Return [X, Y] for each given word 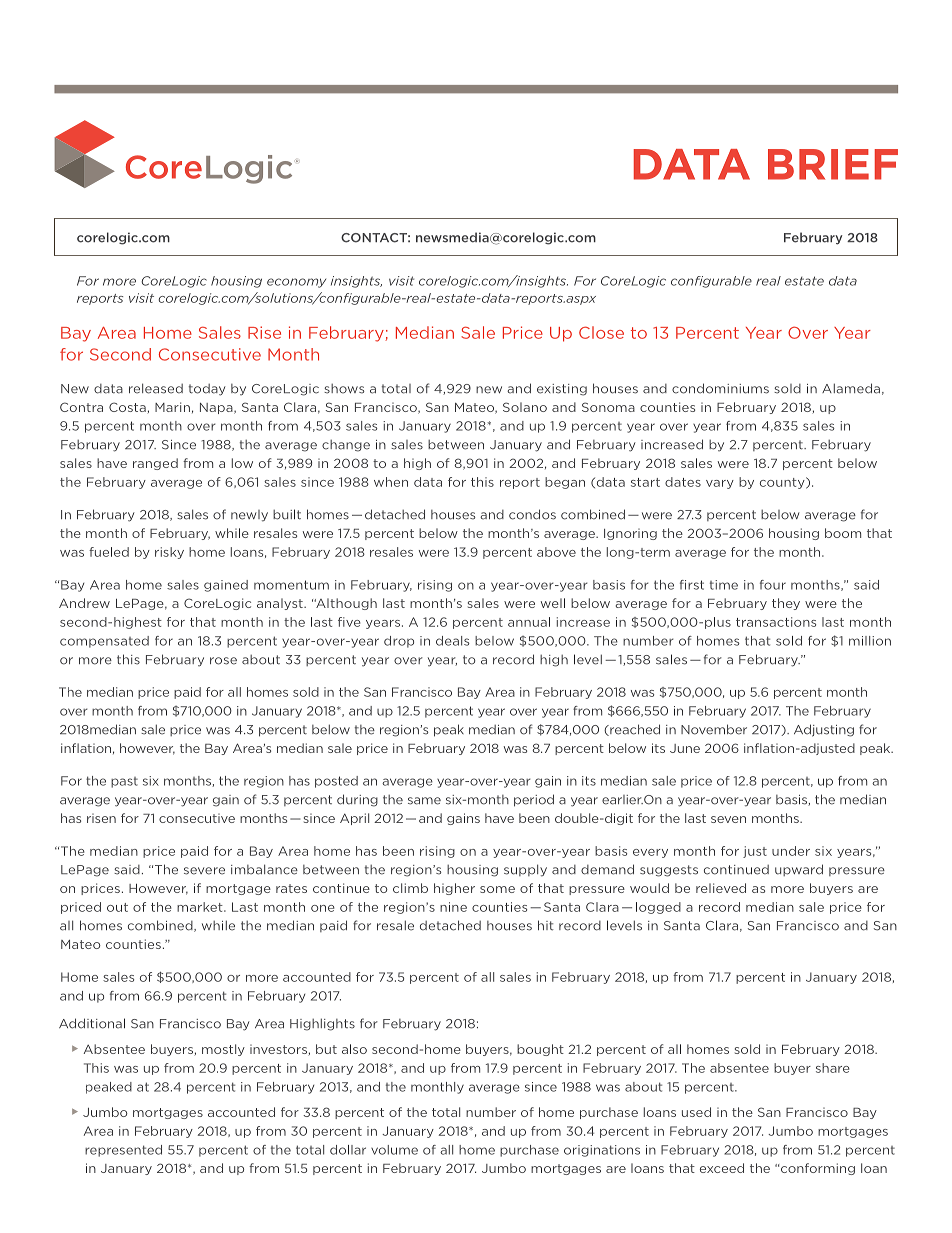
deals [452, 641]
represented [123, 1151]
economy [296, 283]
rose [223, 661]
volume [394, 1150]
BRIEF [833, 164]
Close [601, 332]
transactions [776, 622]
